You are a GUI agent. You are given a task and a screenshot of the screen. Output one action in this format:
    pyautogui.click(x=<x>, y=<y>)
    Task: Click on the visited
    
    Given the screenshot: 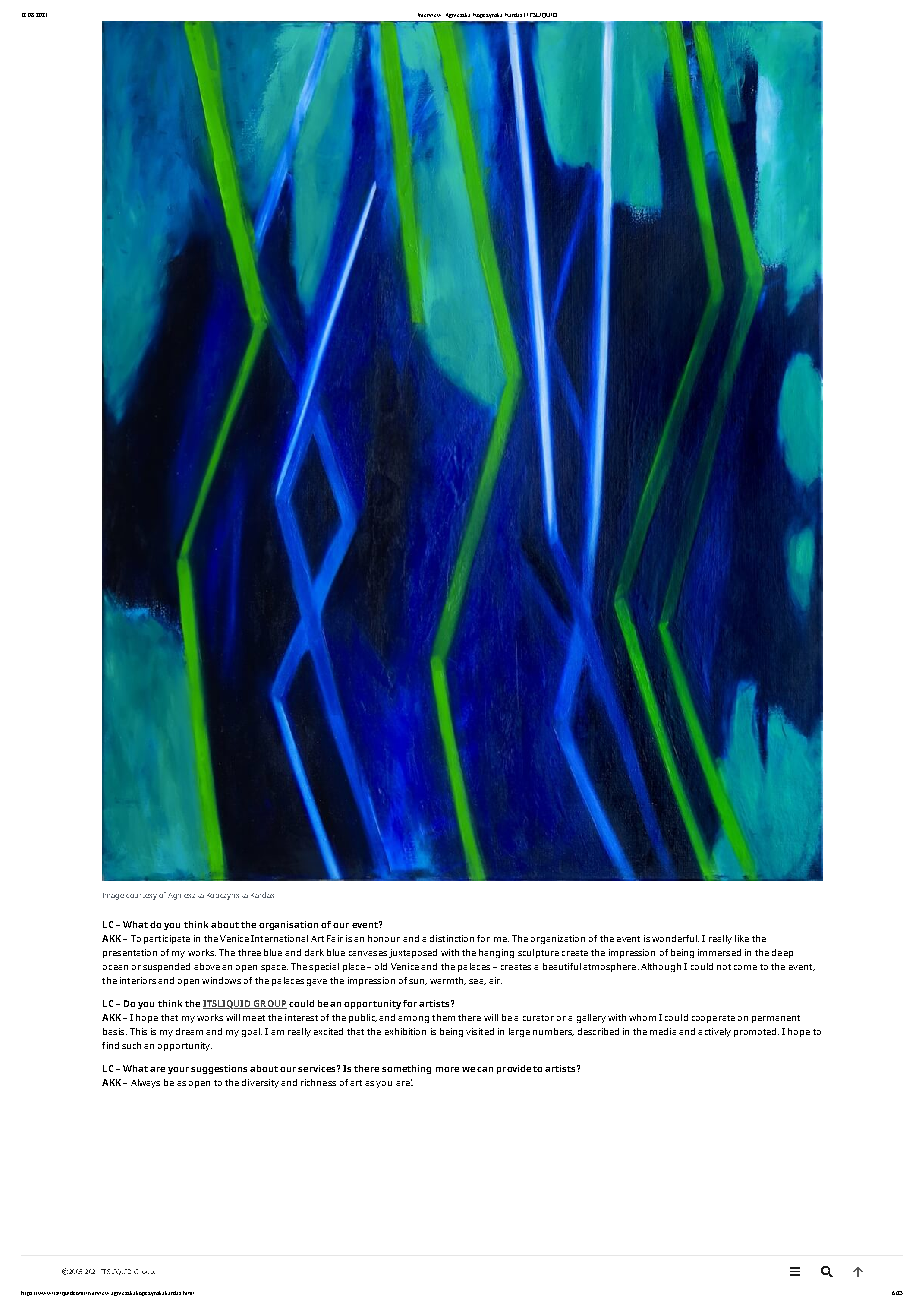 What is the action you would take?
    pyautogui.click(x=480, y=1031)
